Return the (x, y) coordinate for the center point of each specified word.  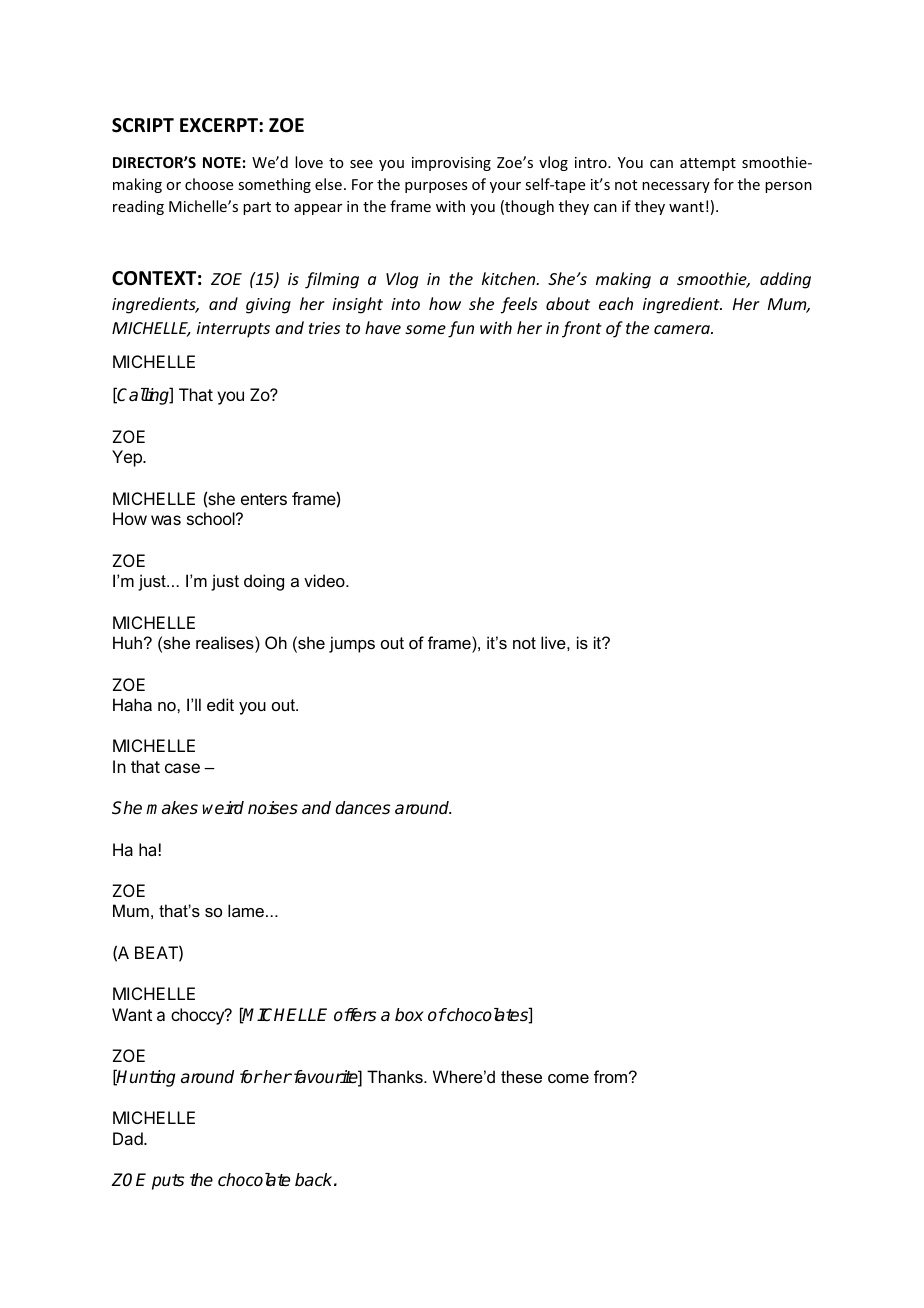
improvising (451, 164)
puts (168, 1182)
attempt (708, 164)
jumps (352, 644)
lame (246, 910)
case (182, 768)
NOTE (222, 162)
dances (362, 808)
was (166, 520)
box (409, 1015)
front (582, 329)
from (612, 1076)
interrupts (233, 330)
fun (461, 329)
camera (683, 329)
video (325, 580)
